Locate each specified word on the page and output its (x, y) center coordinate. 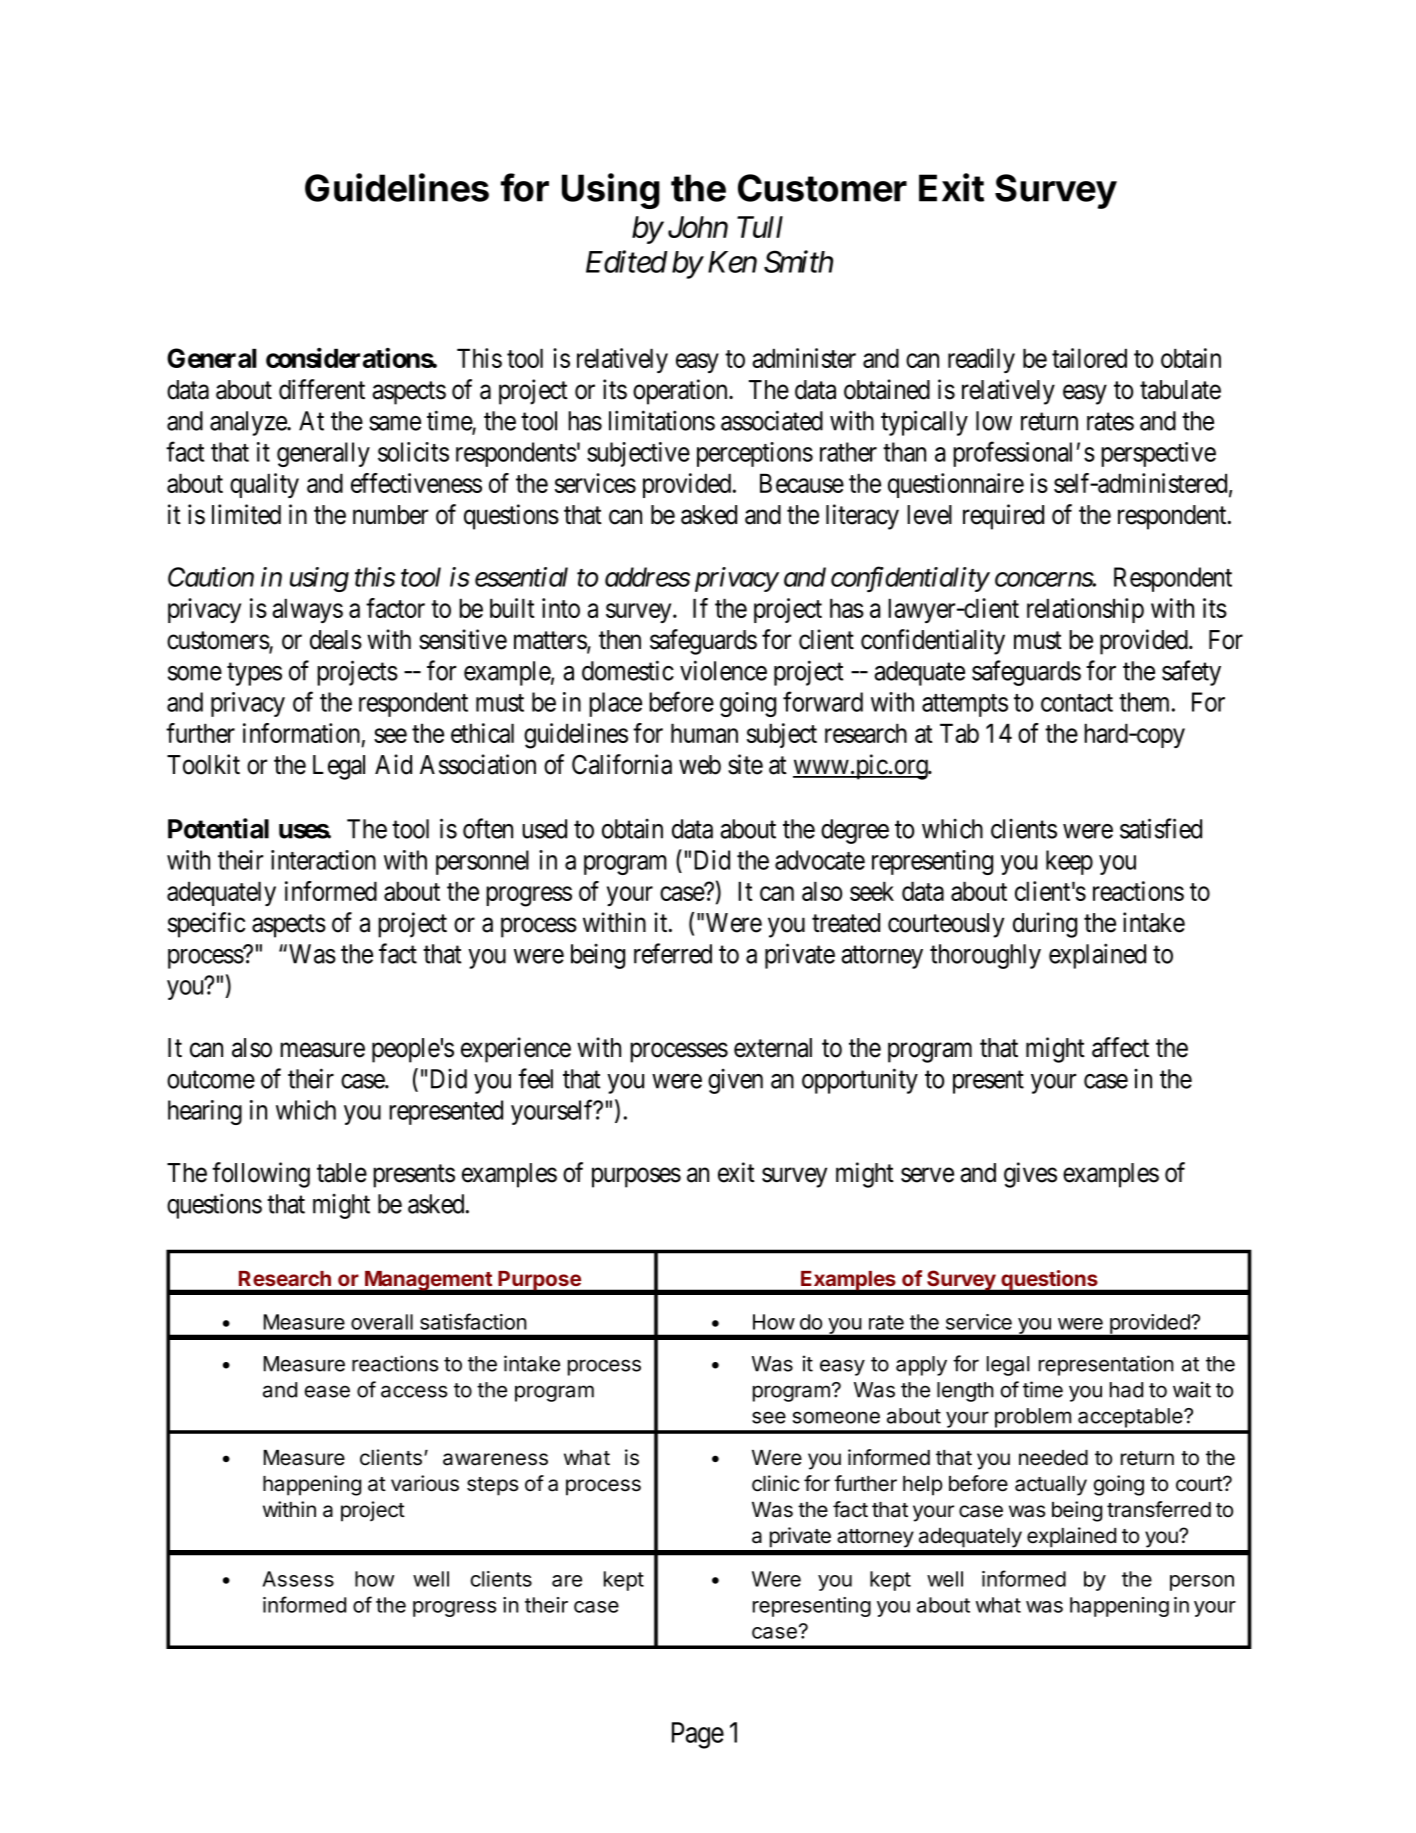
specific (206, 925)
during (1045, 925)
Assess (298, 1579)
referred (673, 953)
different (322, 389)
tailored (1089, 358)
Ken (732, 262)
